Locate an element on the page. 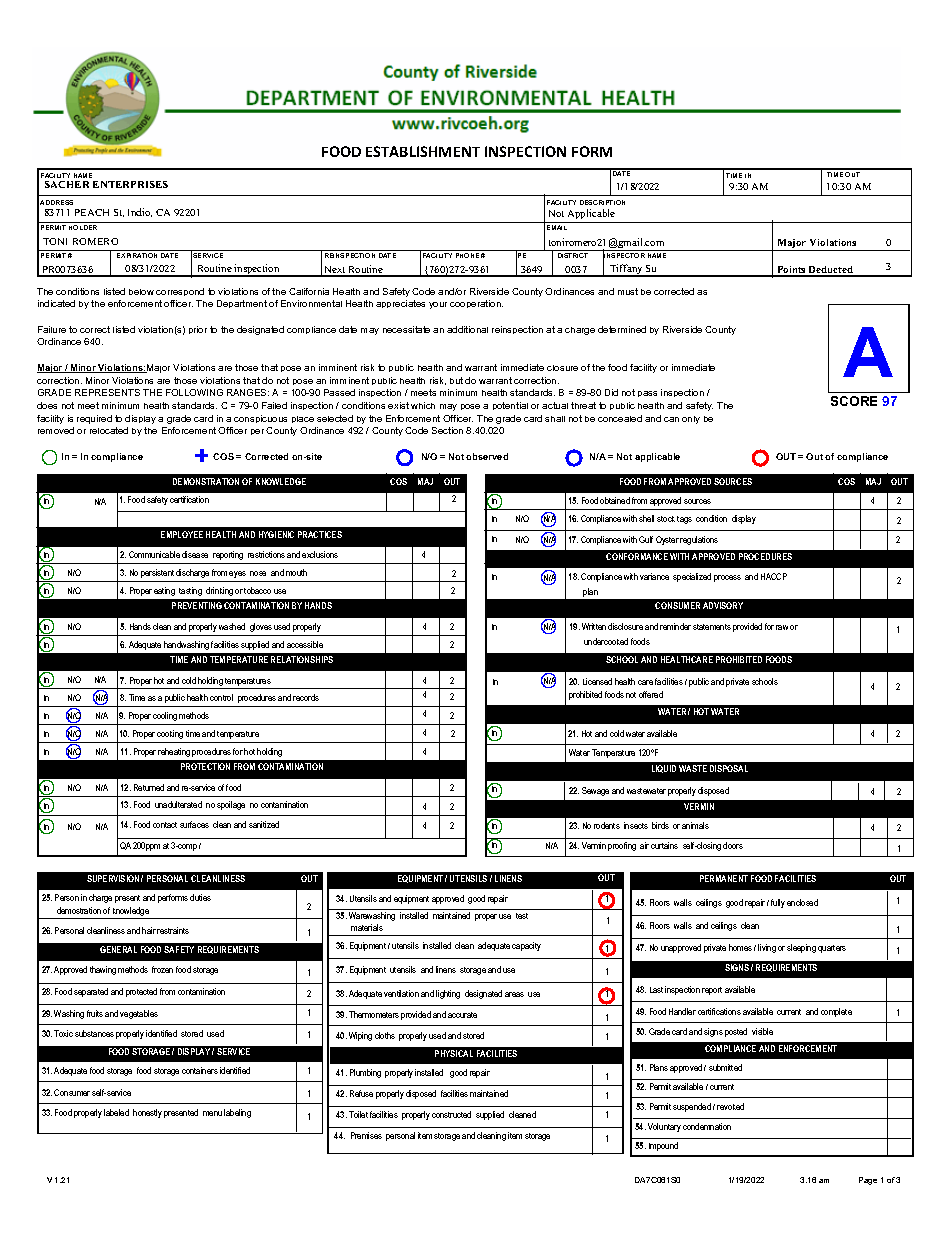  Licensed is located at coordinates (597, 681).
